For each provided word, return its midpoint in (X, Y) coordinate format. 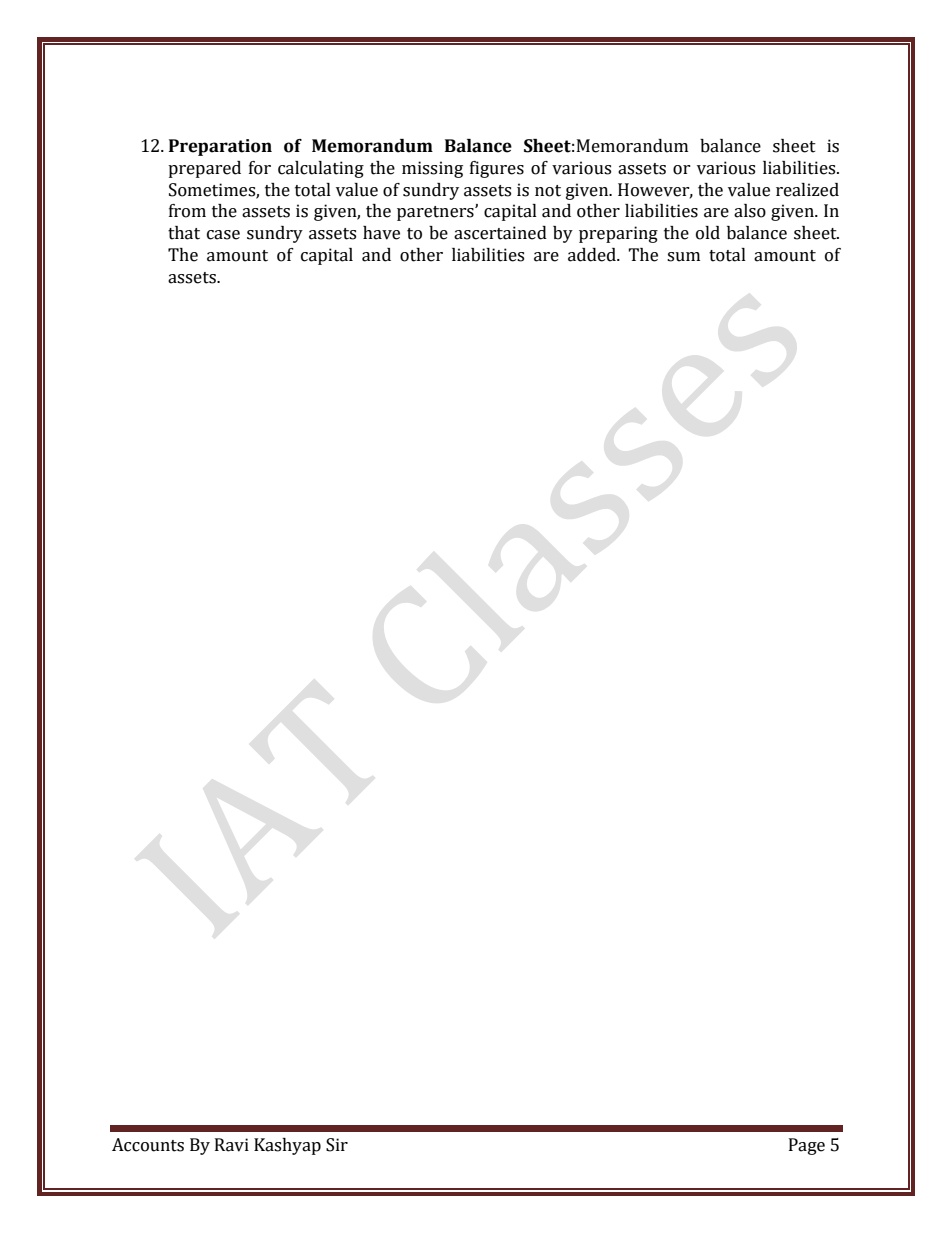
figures (497, 169)
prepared (204, 169)
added (593, 255)
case (223, 235)
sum (683, 257)
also (750, 211)
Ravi (232, 1145)
